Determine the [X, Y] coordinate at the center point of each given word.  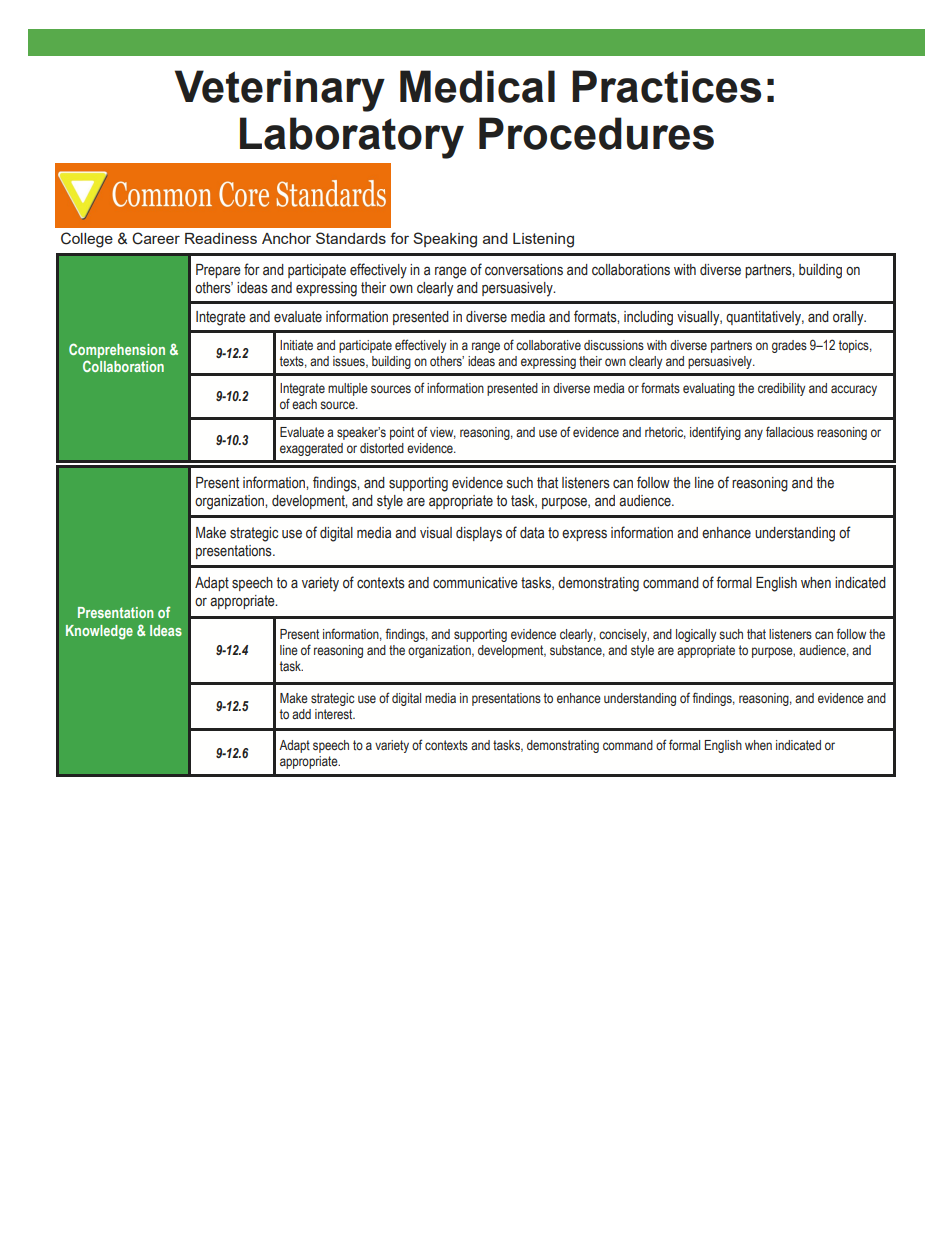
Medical [477, 86]
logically [696, 635]
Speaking [445, 240]
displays [479, 534]
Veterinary [280, 91]
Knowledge [99, 632]
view [443, 433]
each [304, 404]
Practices [666, 86]
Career [156, 238]
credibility [781, 389]
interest [335, 714]
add [301, 714]
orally [849, 318]
